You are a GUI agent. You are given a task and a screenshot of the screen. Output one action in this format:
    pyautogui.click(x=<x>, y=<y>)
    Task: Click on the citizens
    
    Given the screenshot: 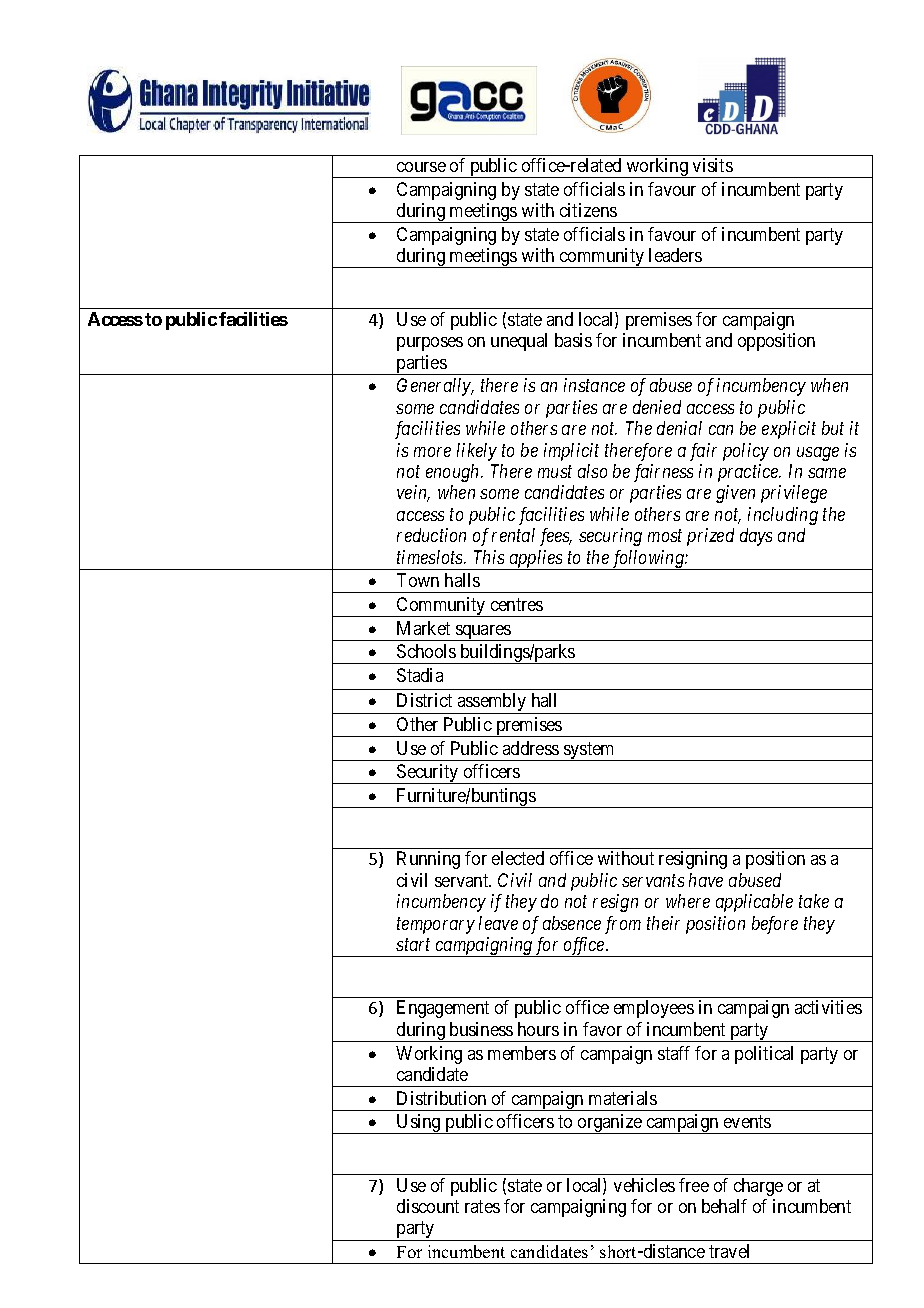 What is the action you would take?
    pyautogui.click(x=588, y=210)
